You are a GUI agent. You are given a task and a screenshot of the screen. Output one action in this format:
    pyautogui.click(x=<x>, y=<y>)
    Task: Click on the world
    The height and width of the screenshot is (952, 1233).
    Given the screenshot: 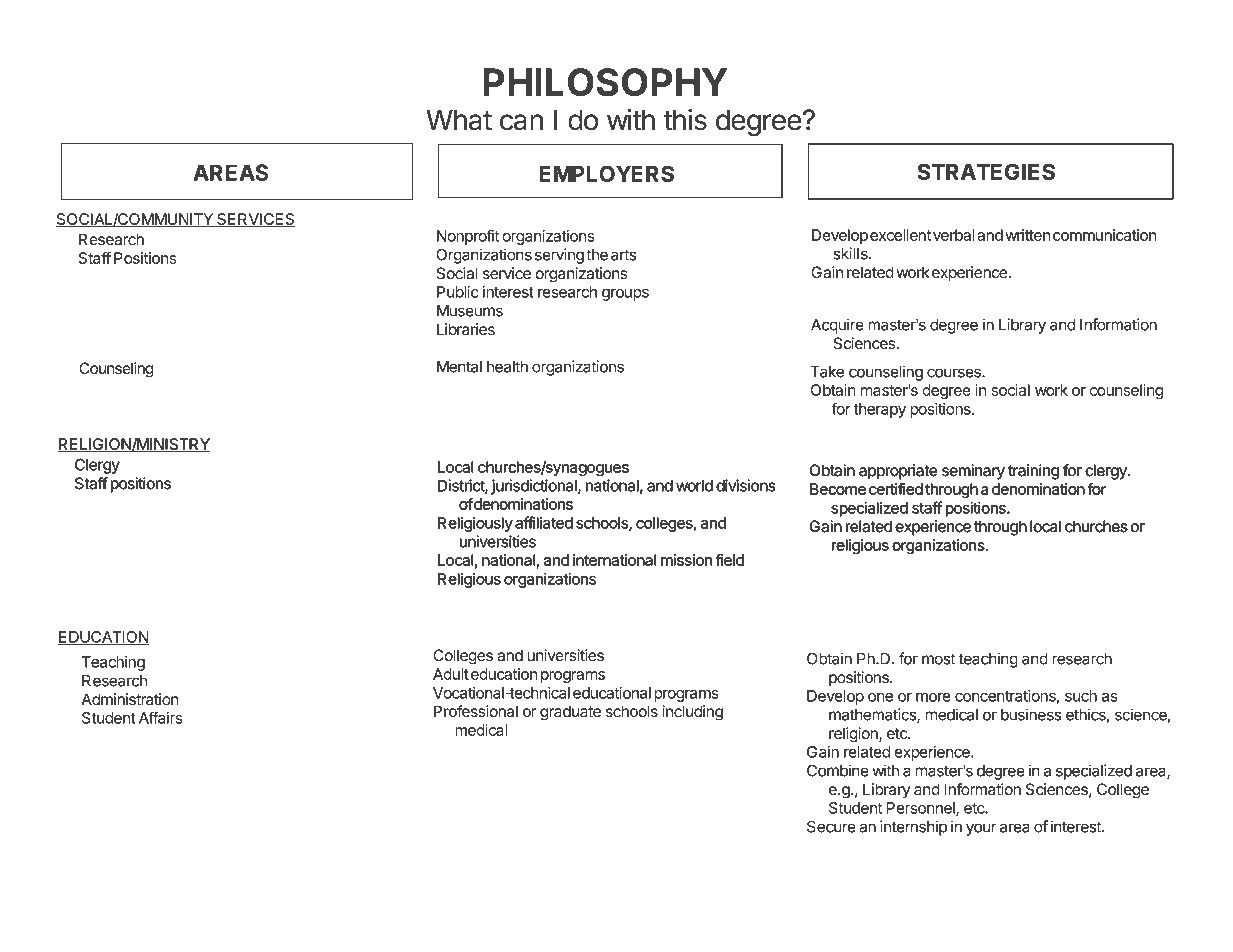 What is the action you would take?
    pyautogui.click(x=694, y=486)
